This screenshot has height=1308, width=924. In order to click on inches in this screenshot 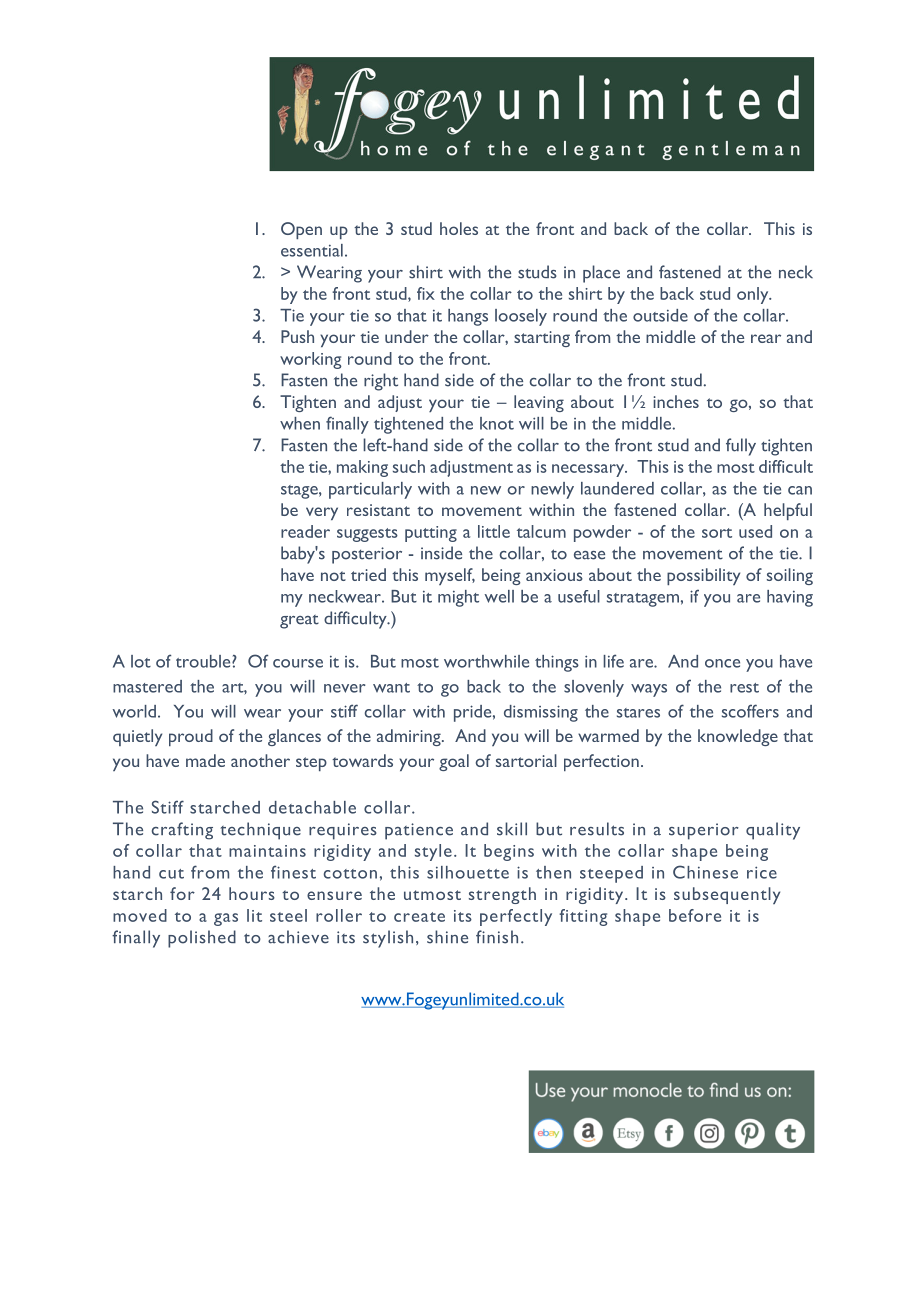, I will do `click(676, 401)`.
